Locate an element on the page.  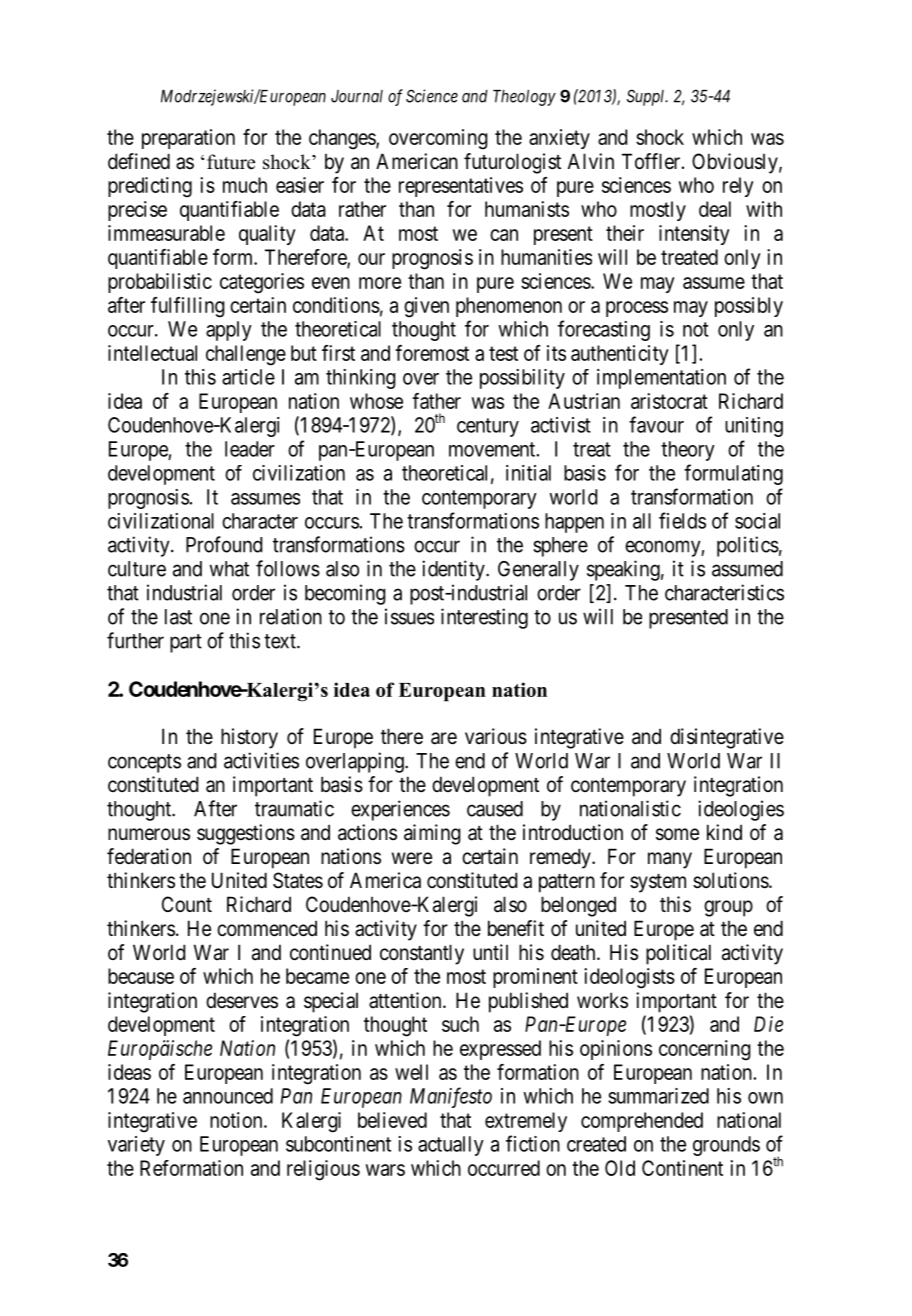
preparation is located at coordinates (188, 139).
